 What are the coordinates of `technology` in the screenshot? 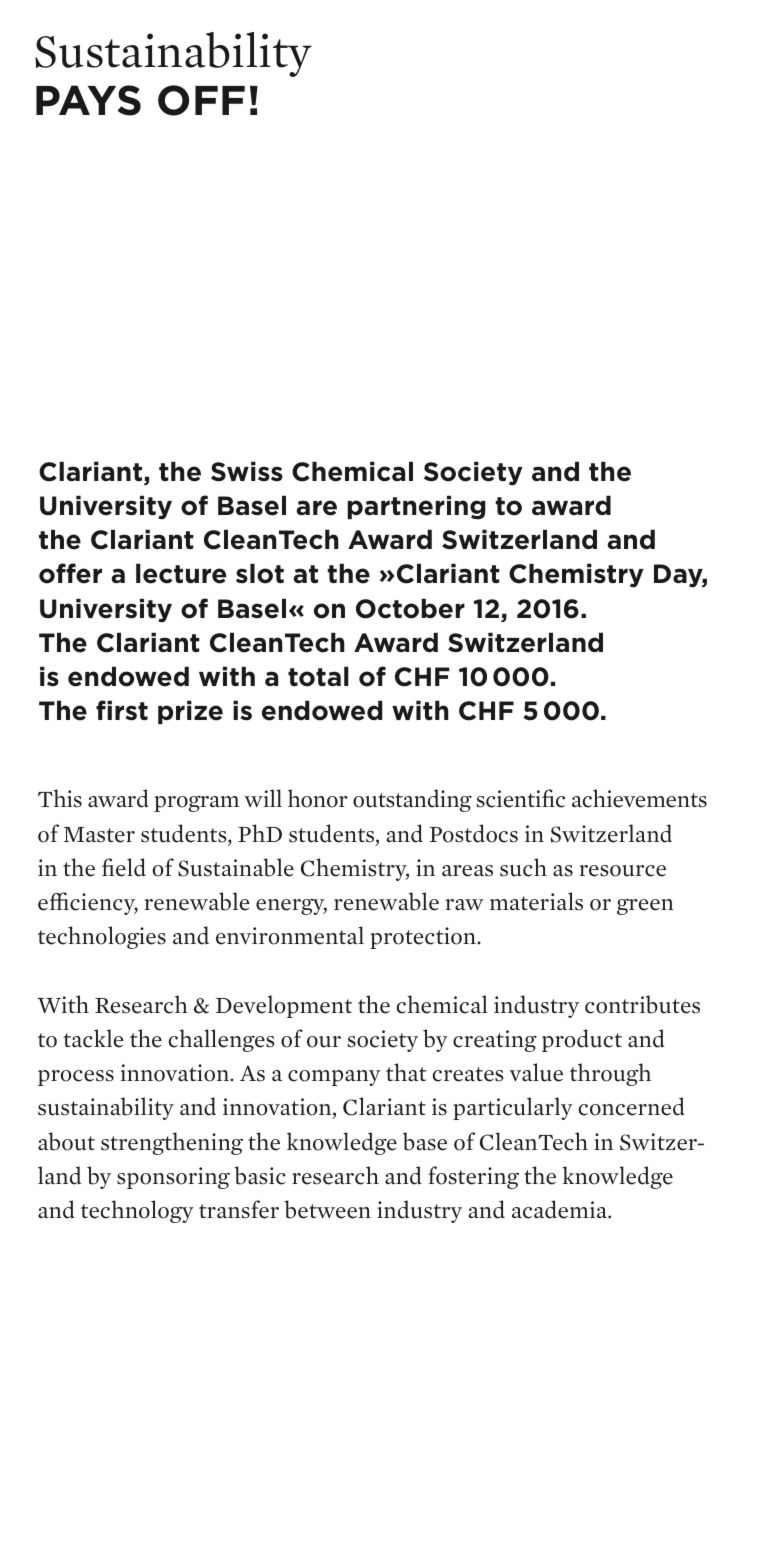 It's located at (137, 1211).
